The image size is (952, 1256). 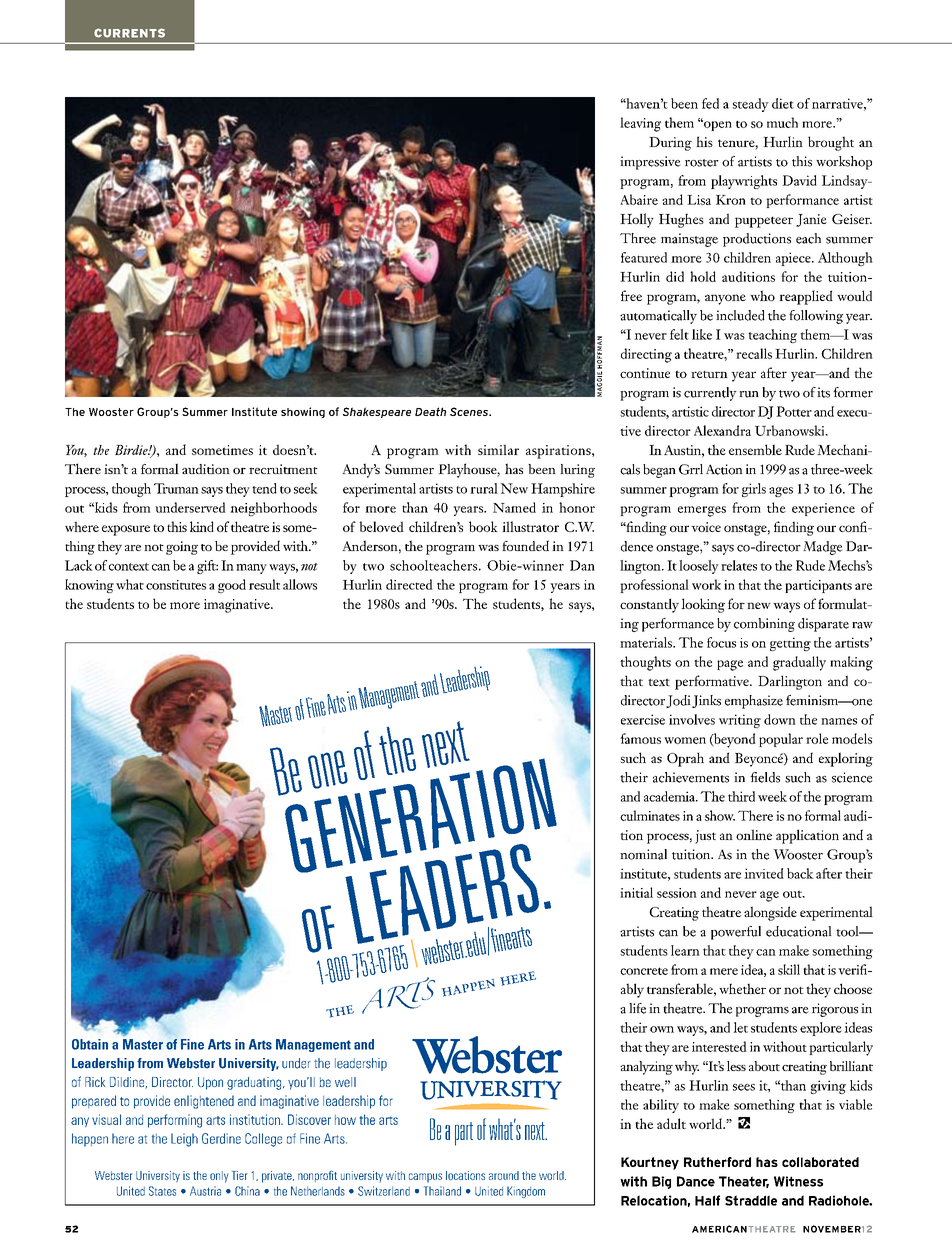 I want to click on leaving, so click(x=640, y=124).
